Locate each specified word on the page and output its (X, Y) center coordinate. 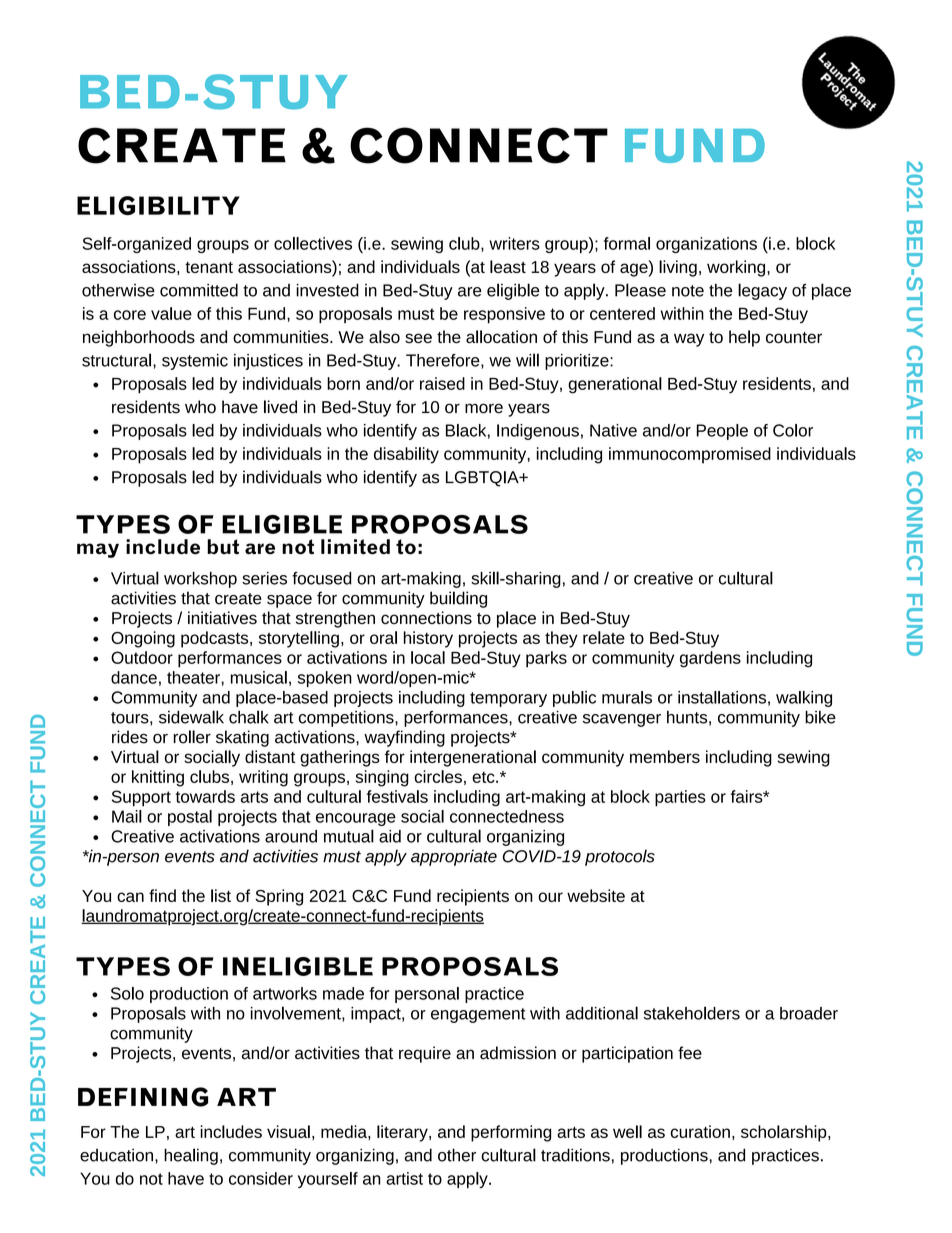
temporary (508, 699)
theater (194, 677)
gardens (710, 659)
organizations (706, 245)
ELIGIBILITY (158, 205)
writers (514, 243)
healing (191, 1156)
